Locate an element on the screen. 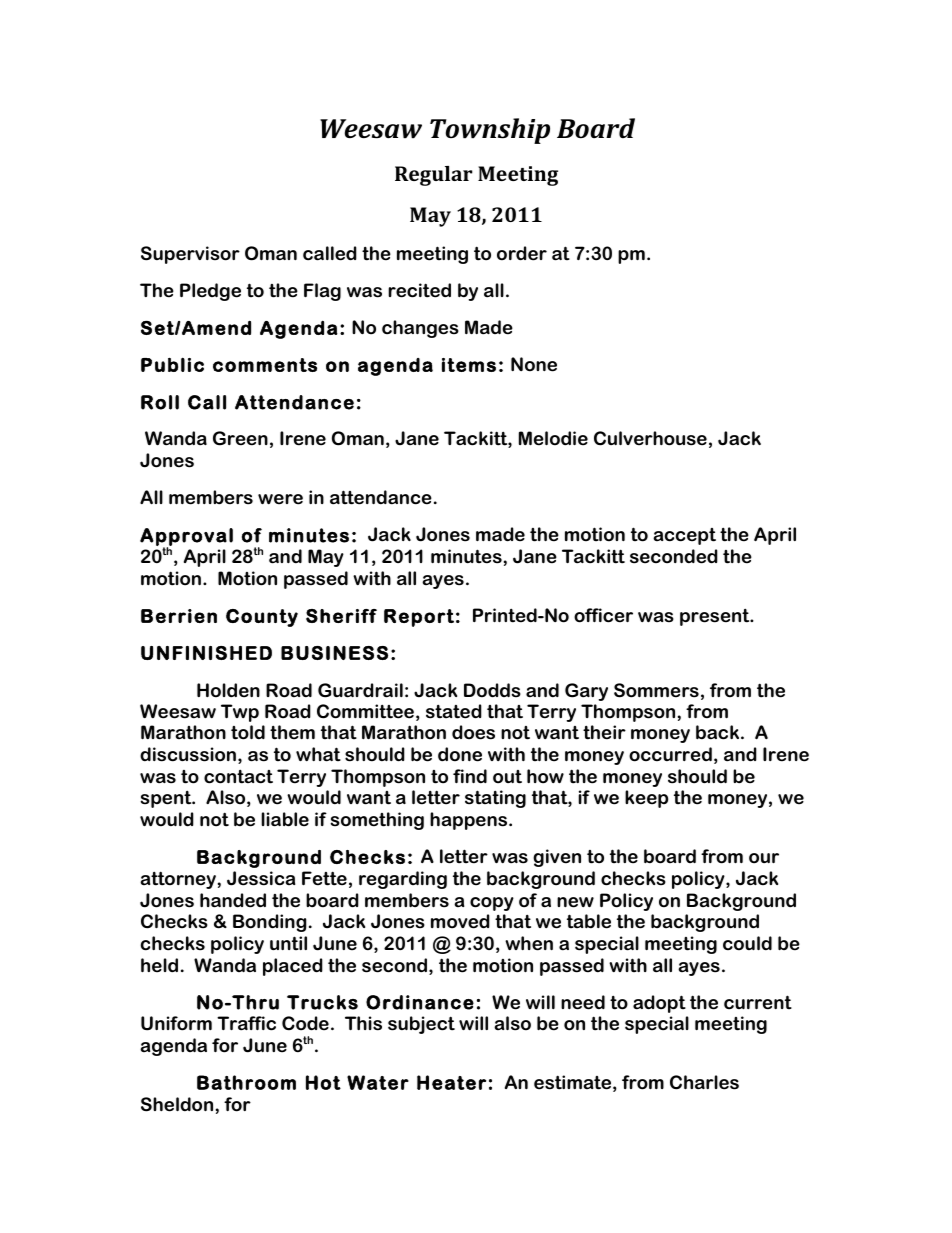  Holden is located at coordinates (228, 690).
